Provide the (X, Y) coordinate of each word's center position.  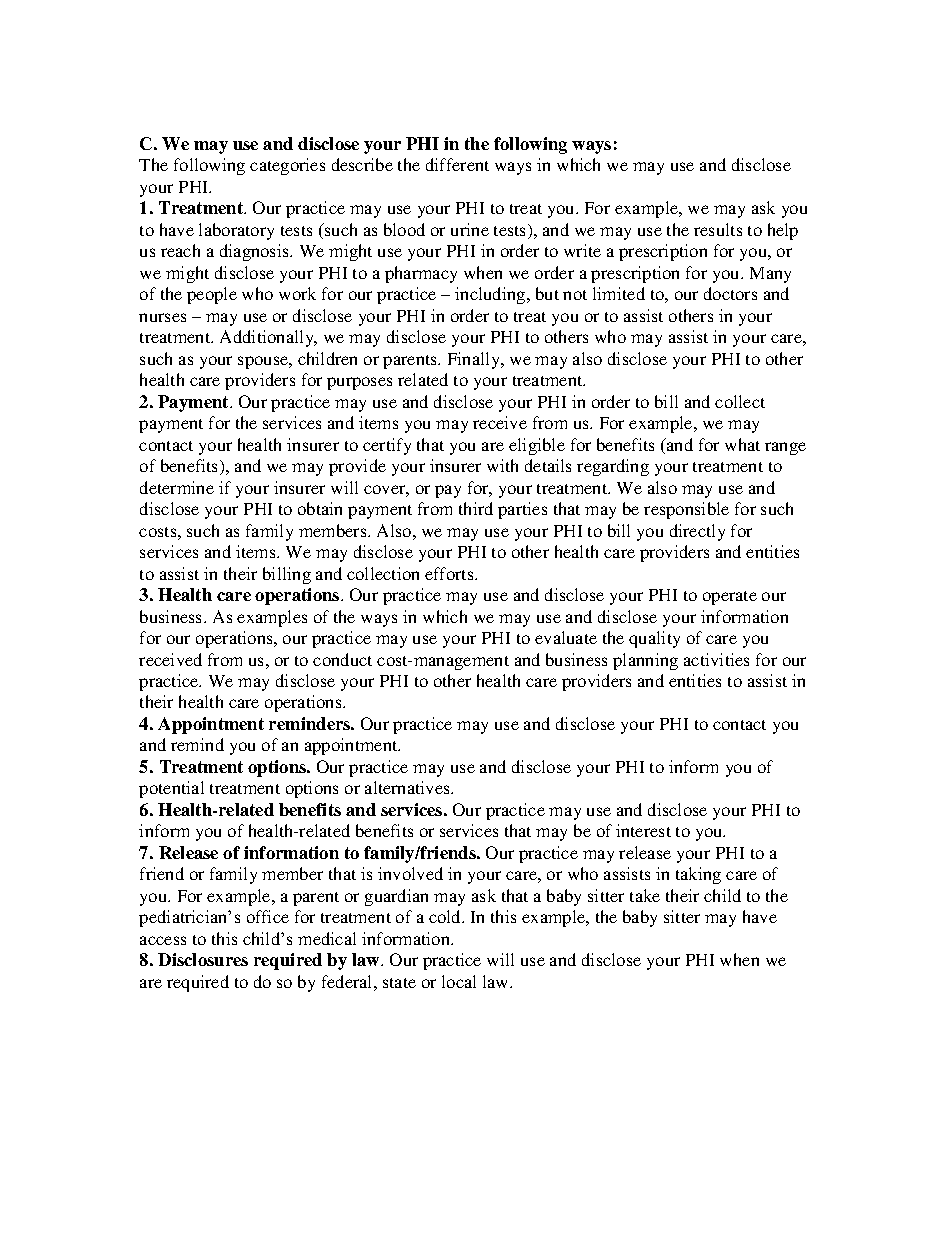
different (457, 164)
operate (730, 598)
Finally (475, 360)
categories (287, 166)
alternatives (408, 787)
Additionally (268, 338)
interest (643, 830)
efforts (450, 573)
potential (171, 789)
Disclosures (203, 959)
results (718, 229)
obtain (320, 508)
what (742, 444)
